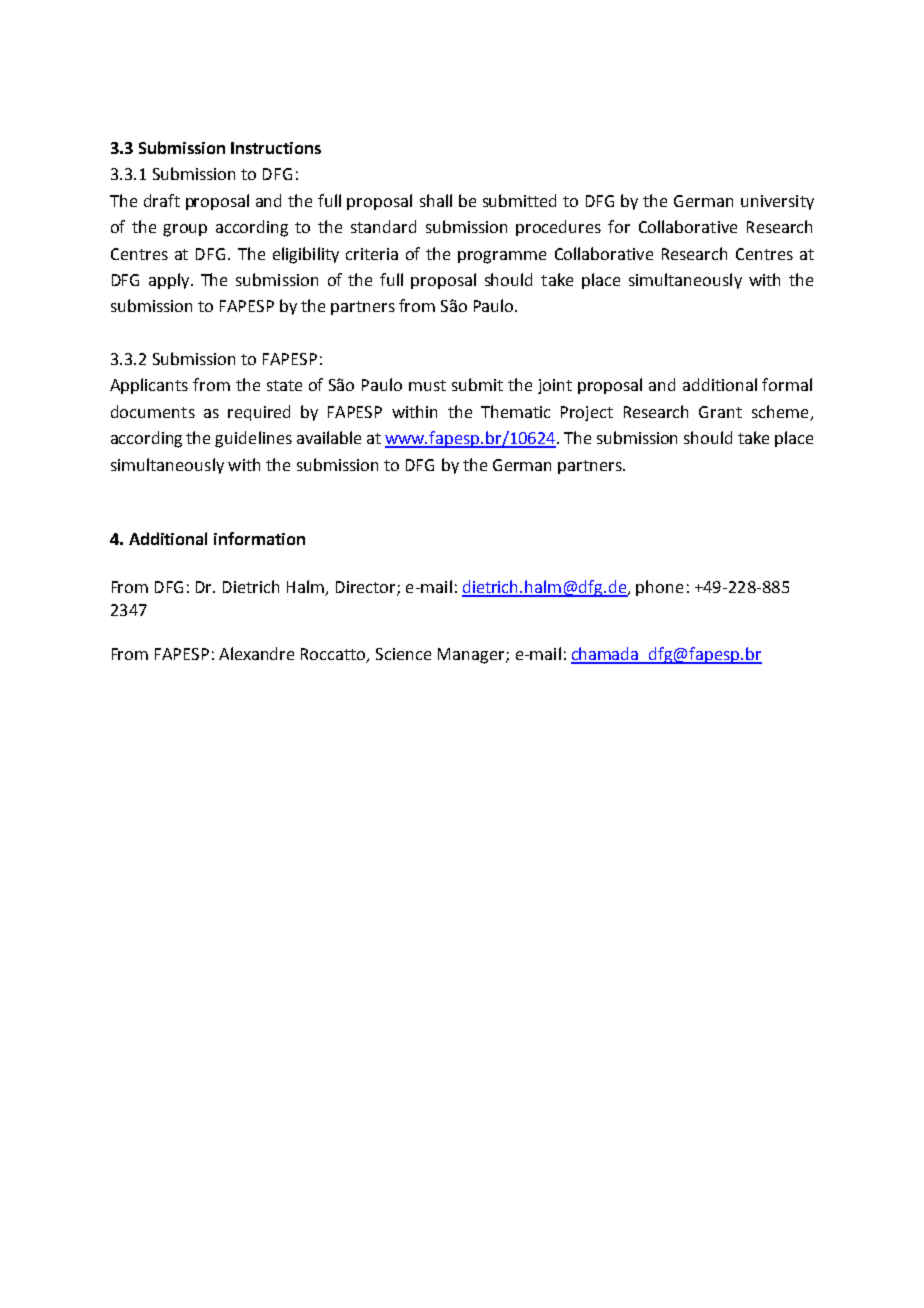 The height and width of the screenshot is (1308, 924). What do you see at coordinates (777, 202) in the screenshot?
I see `university` at bounding box center [777, 202].
